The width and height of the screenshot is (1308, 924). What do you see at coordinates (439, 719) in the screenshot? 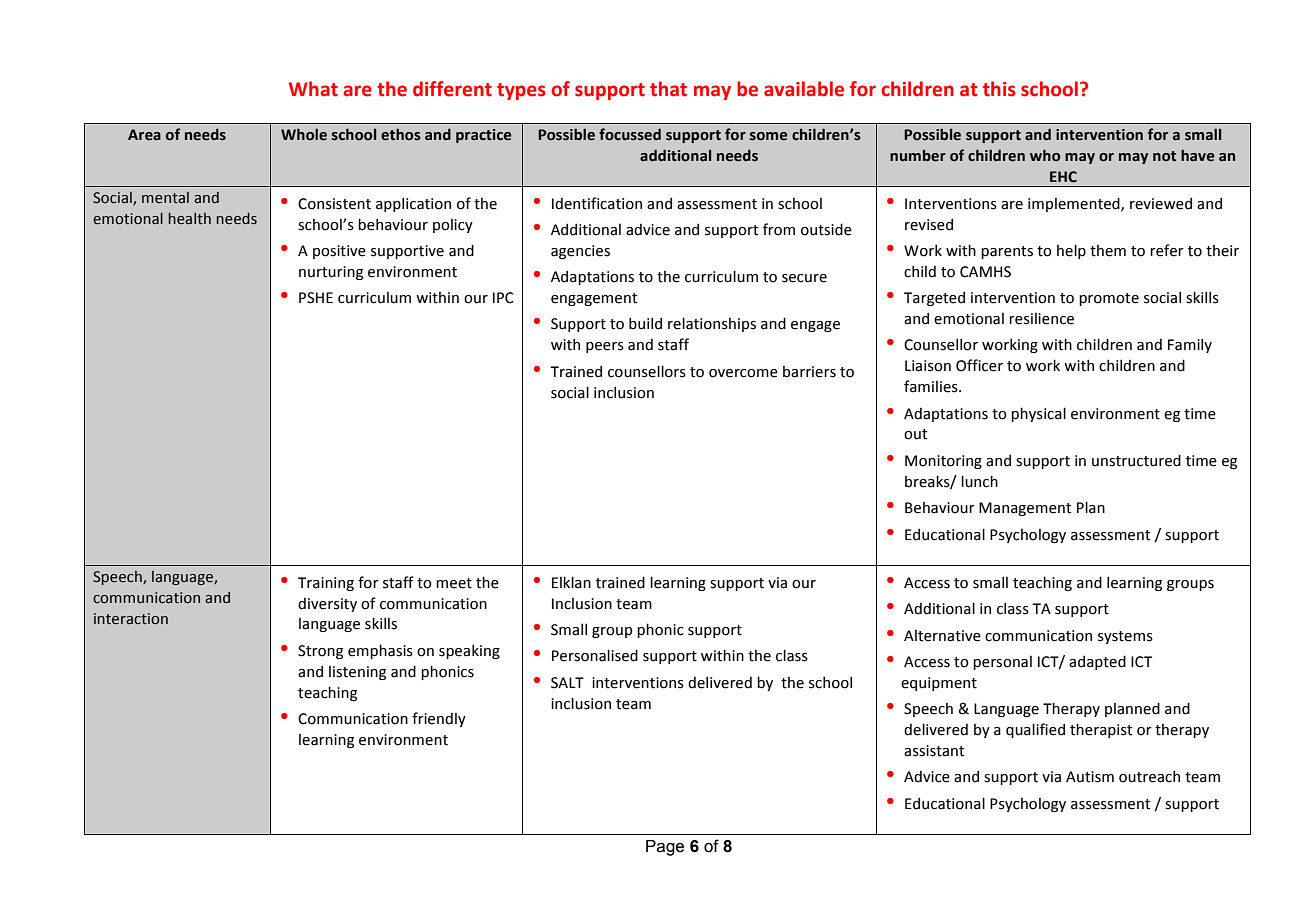
I see `friendly` at bounding box center [439, 719].
